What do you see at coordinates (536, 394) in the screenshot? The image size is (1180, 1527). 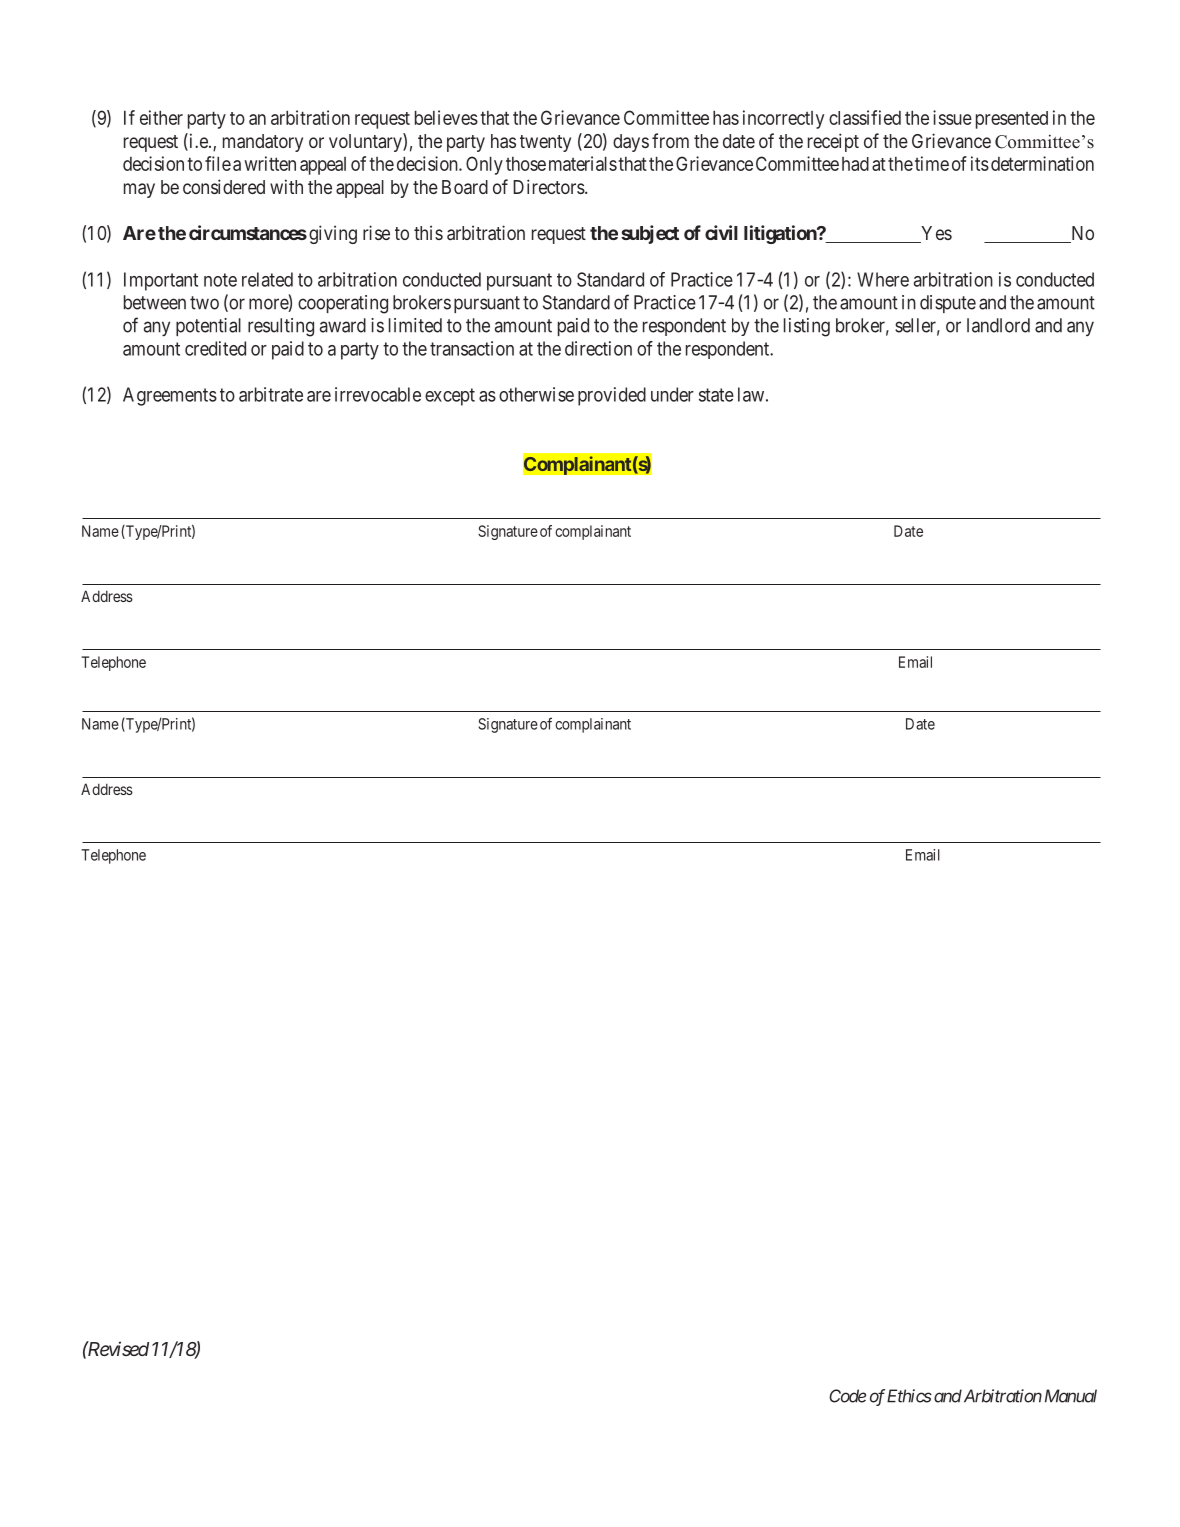 I see `otherwise` at bounding box center [536, 394].
